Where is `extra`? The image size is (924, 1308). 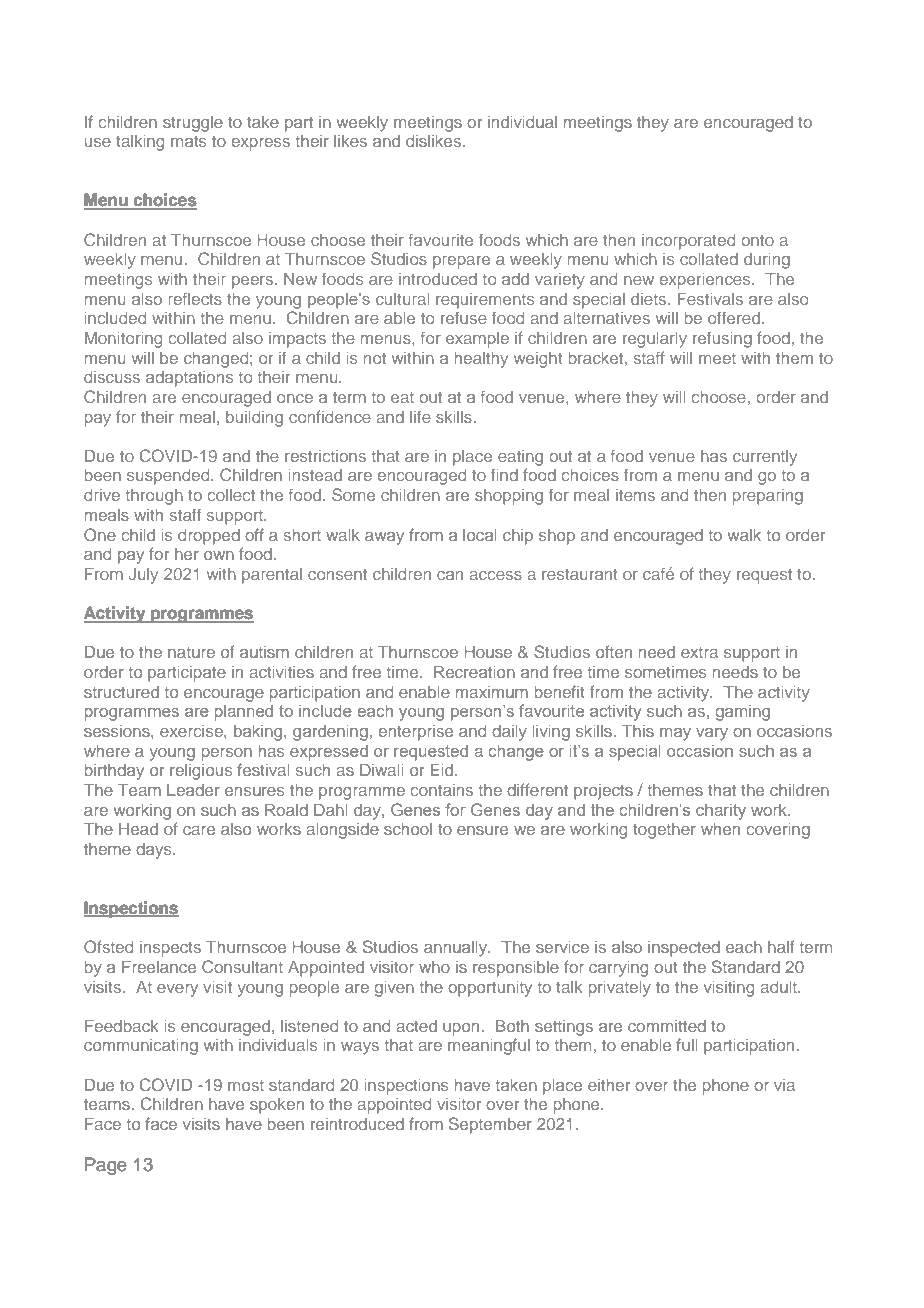 extra is located at coordinates (699, 652).
